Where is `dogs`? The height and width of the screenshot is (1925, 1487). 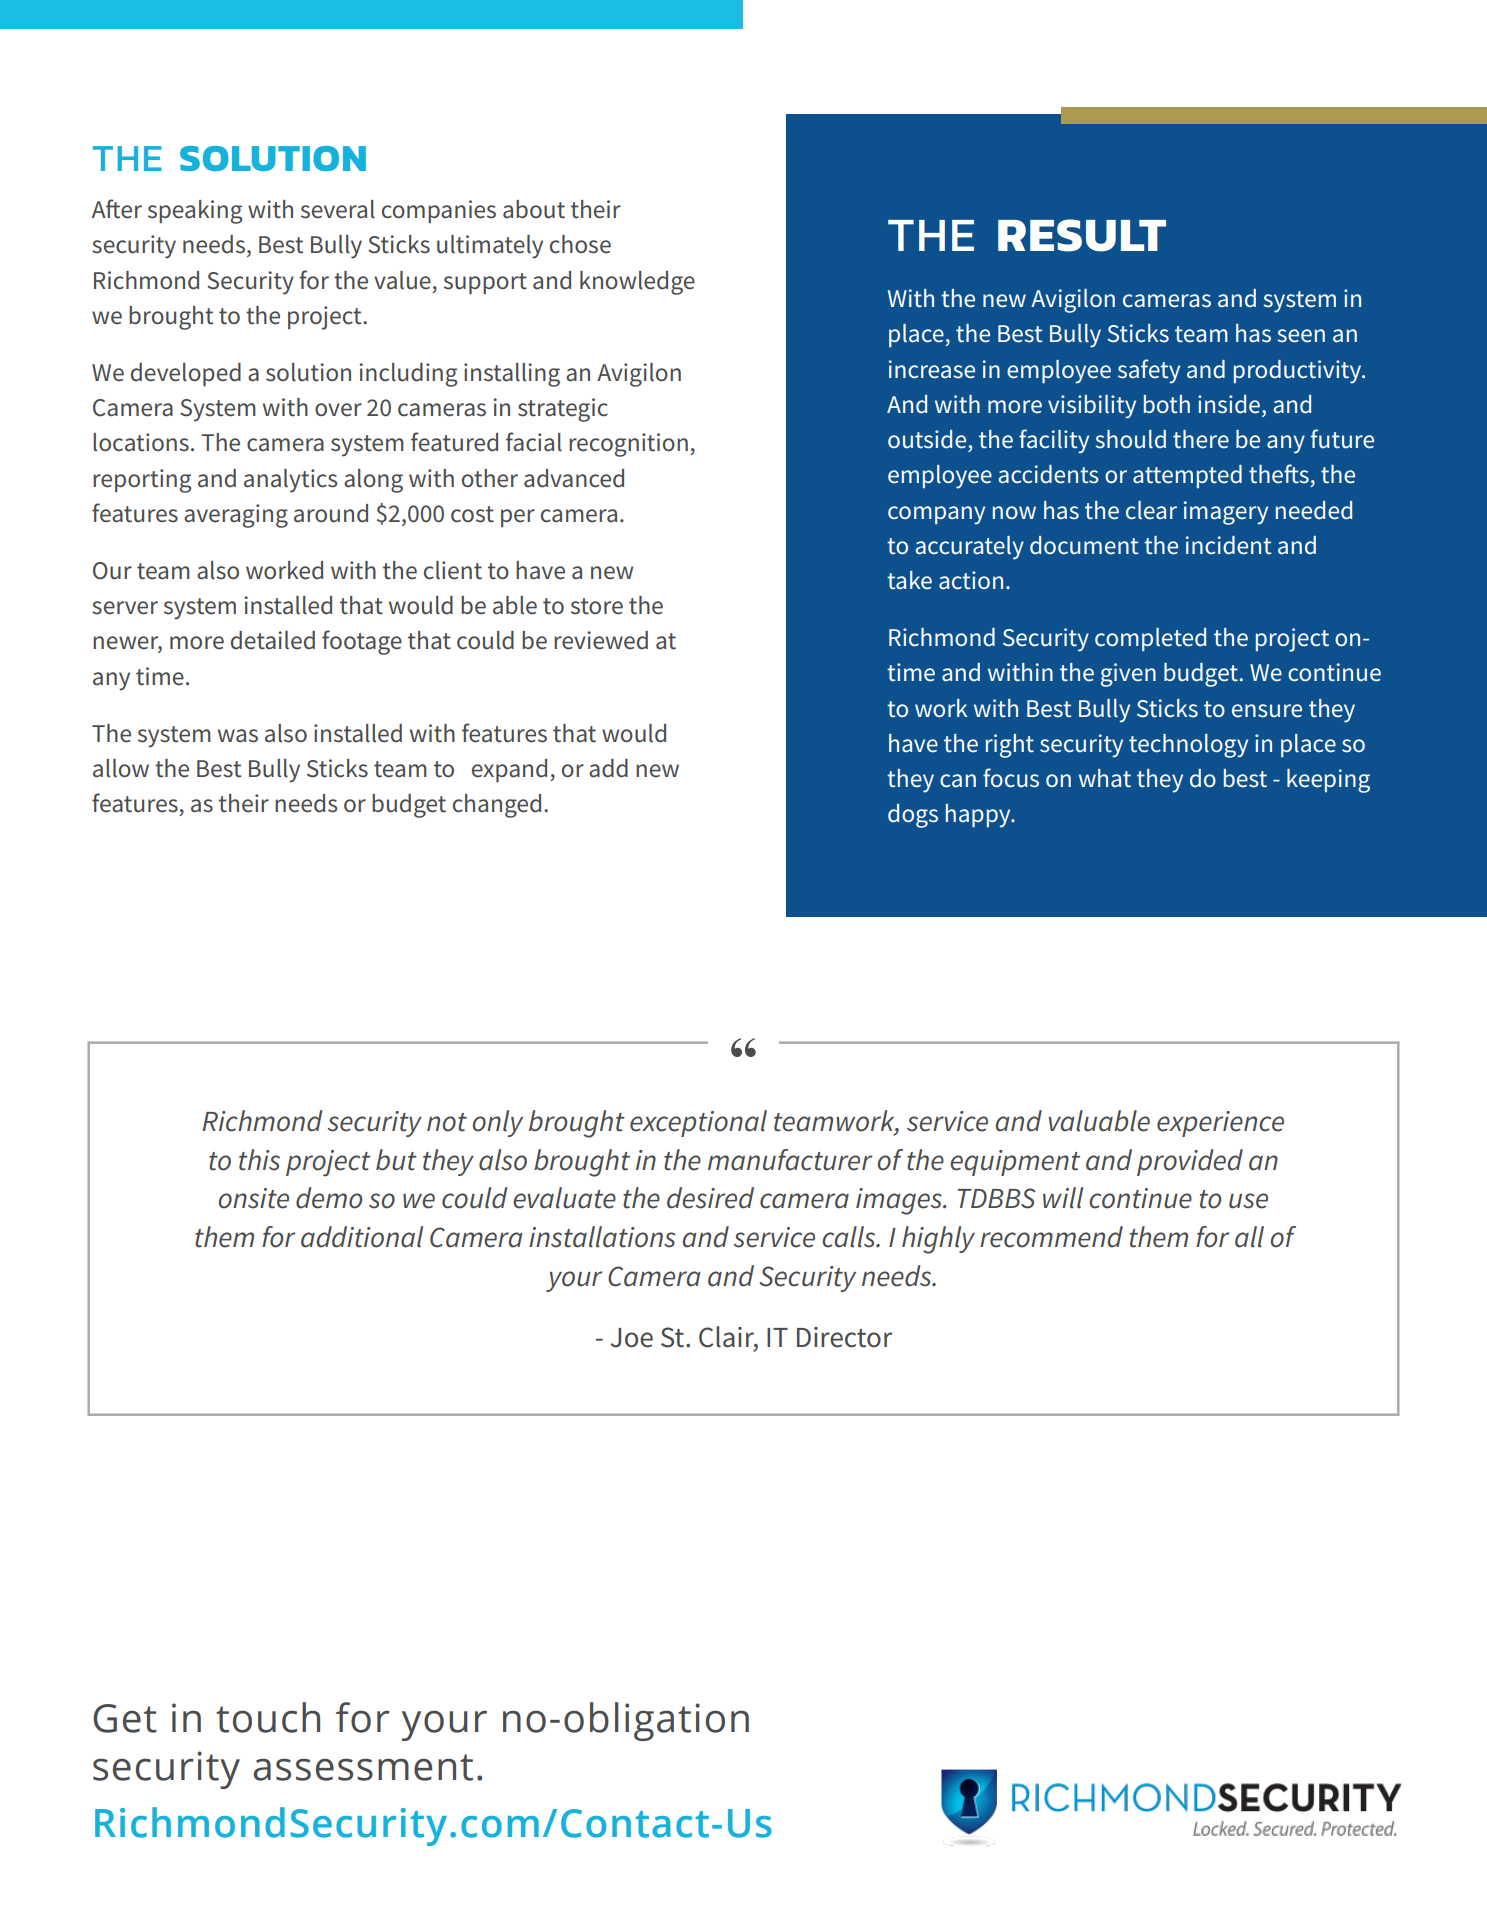
dogs is located at coordinates (913, 816).
